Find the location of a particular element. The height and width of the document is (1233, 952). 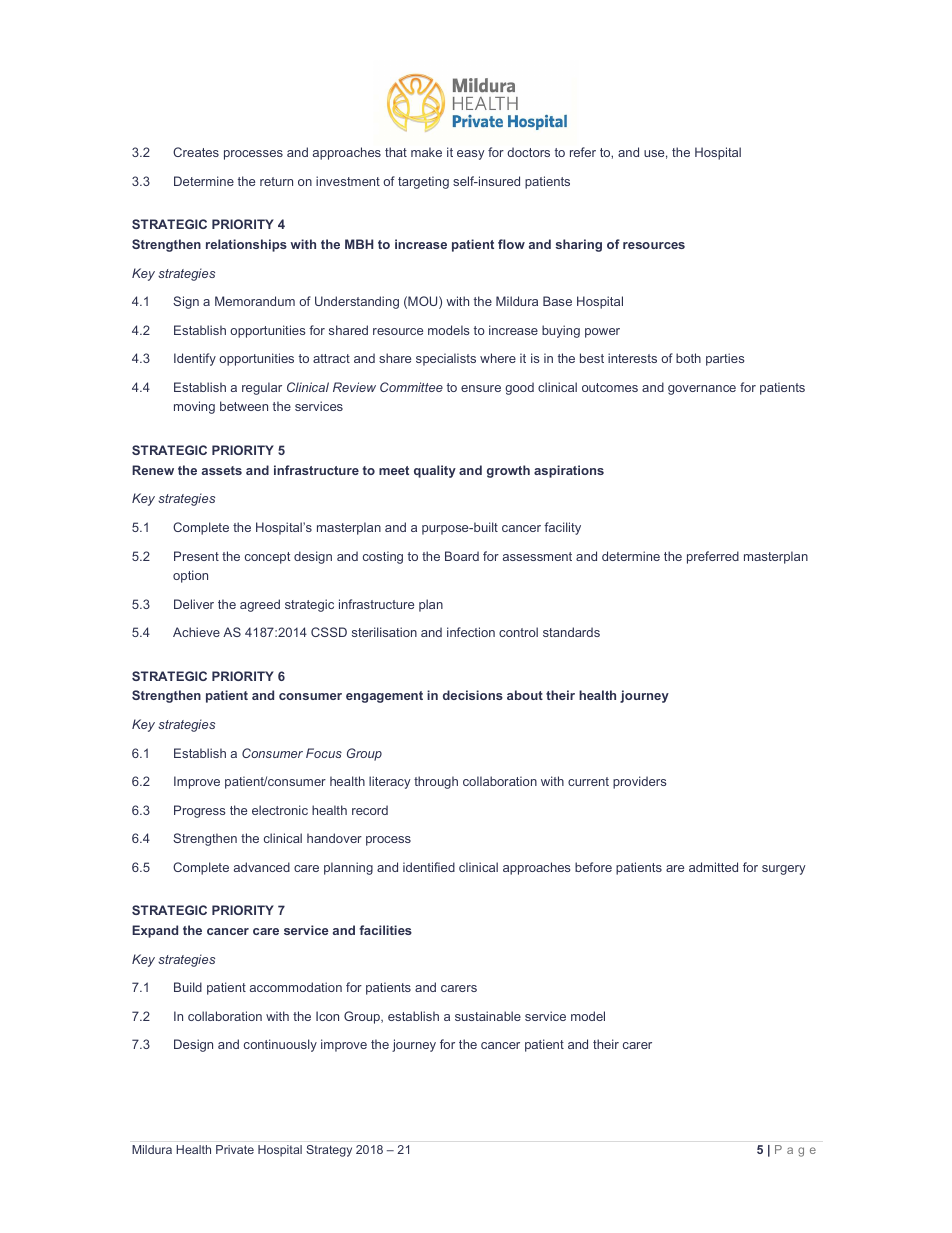

admitted is located at coordinates (713, 867).
